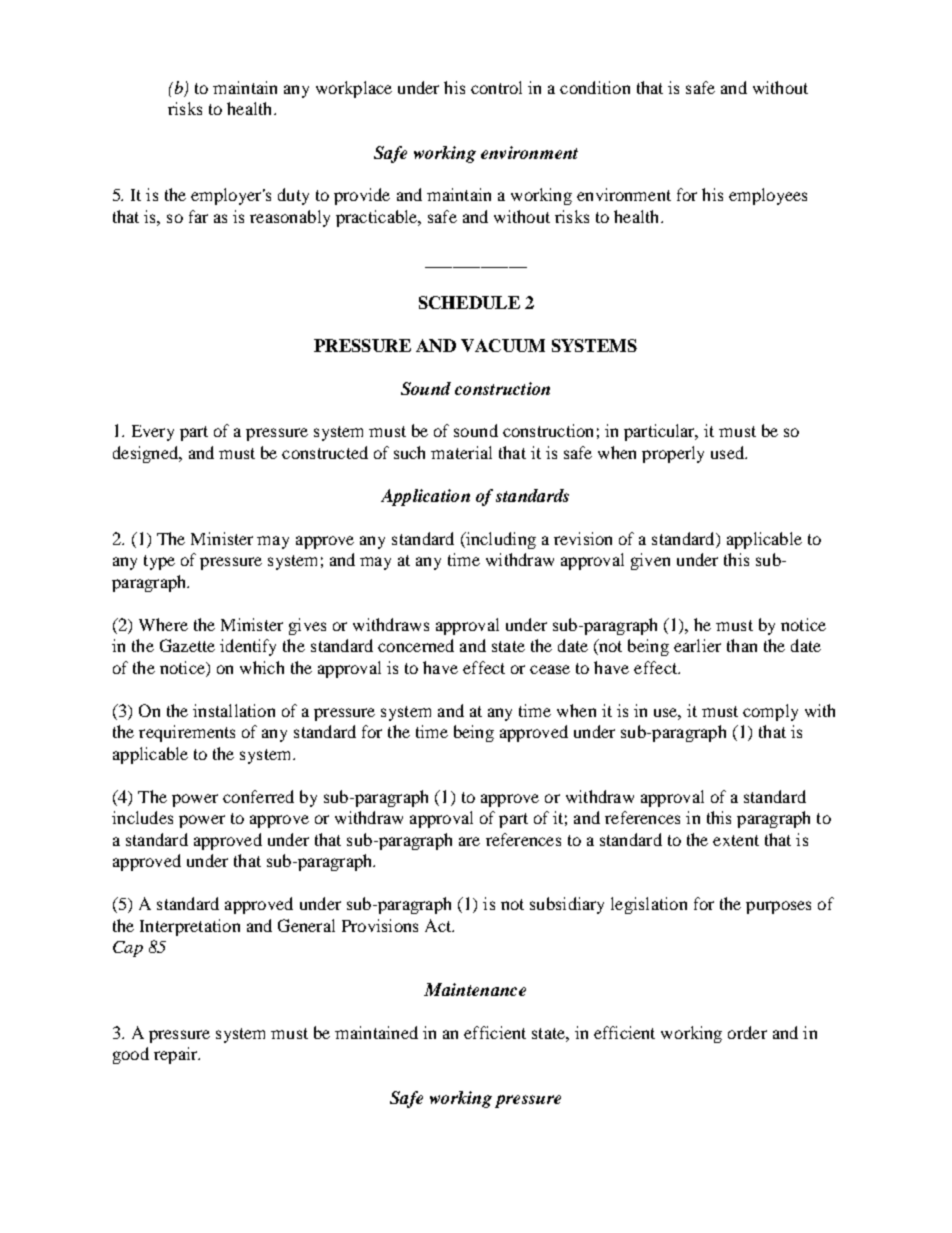  I want to click on control, so click(496, 87).
